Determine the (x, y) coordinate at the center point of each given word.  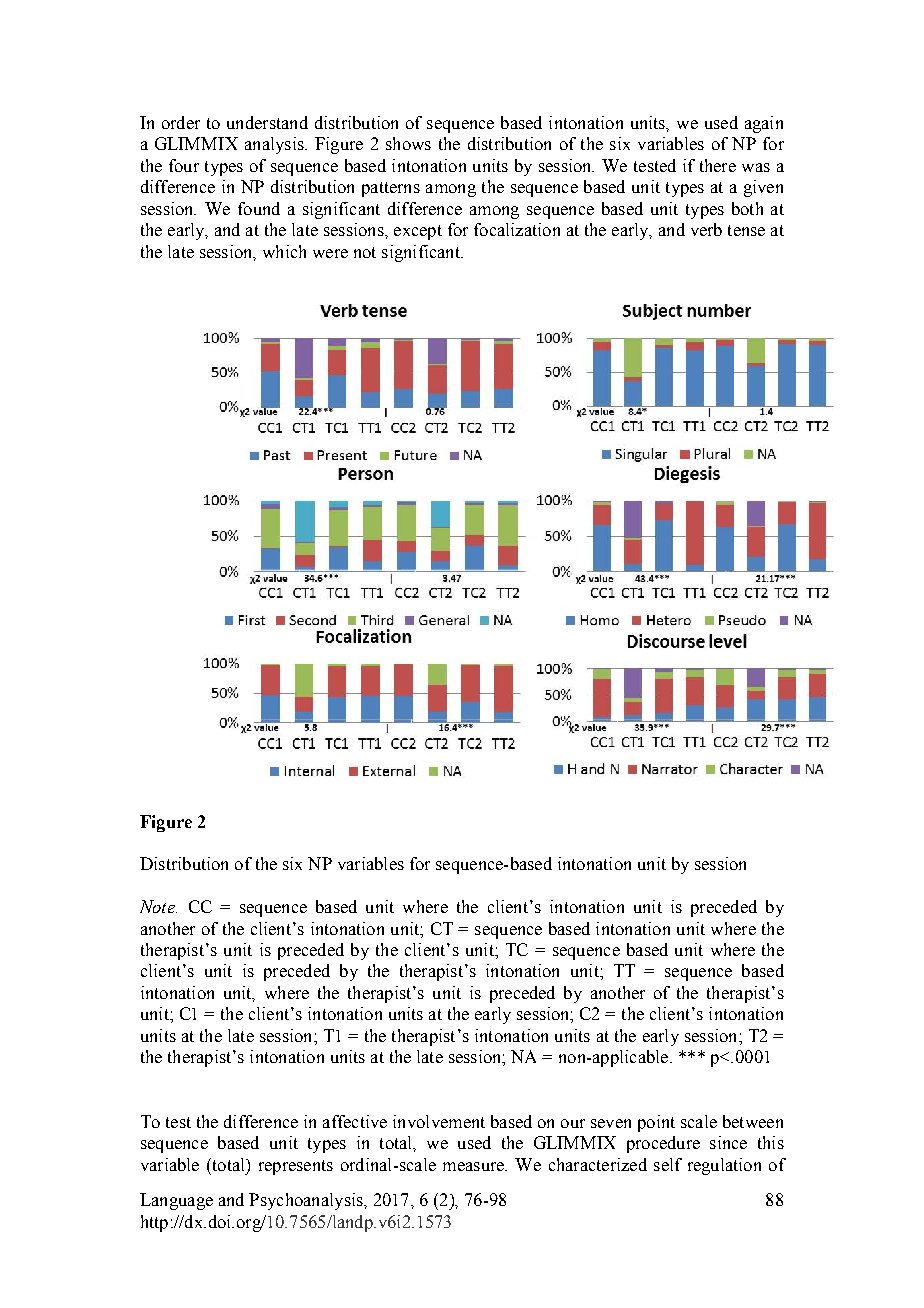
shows (408, 143)
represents (296, 1167)
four (184, 165)
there (718, 165)
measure (474, 1166)
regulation (724, 1166)
